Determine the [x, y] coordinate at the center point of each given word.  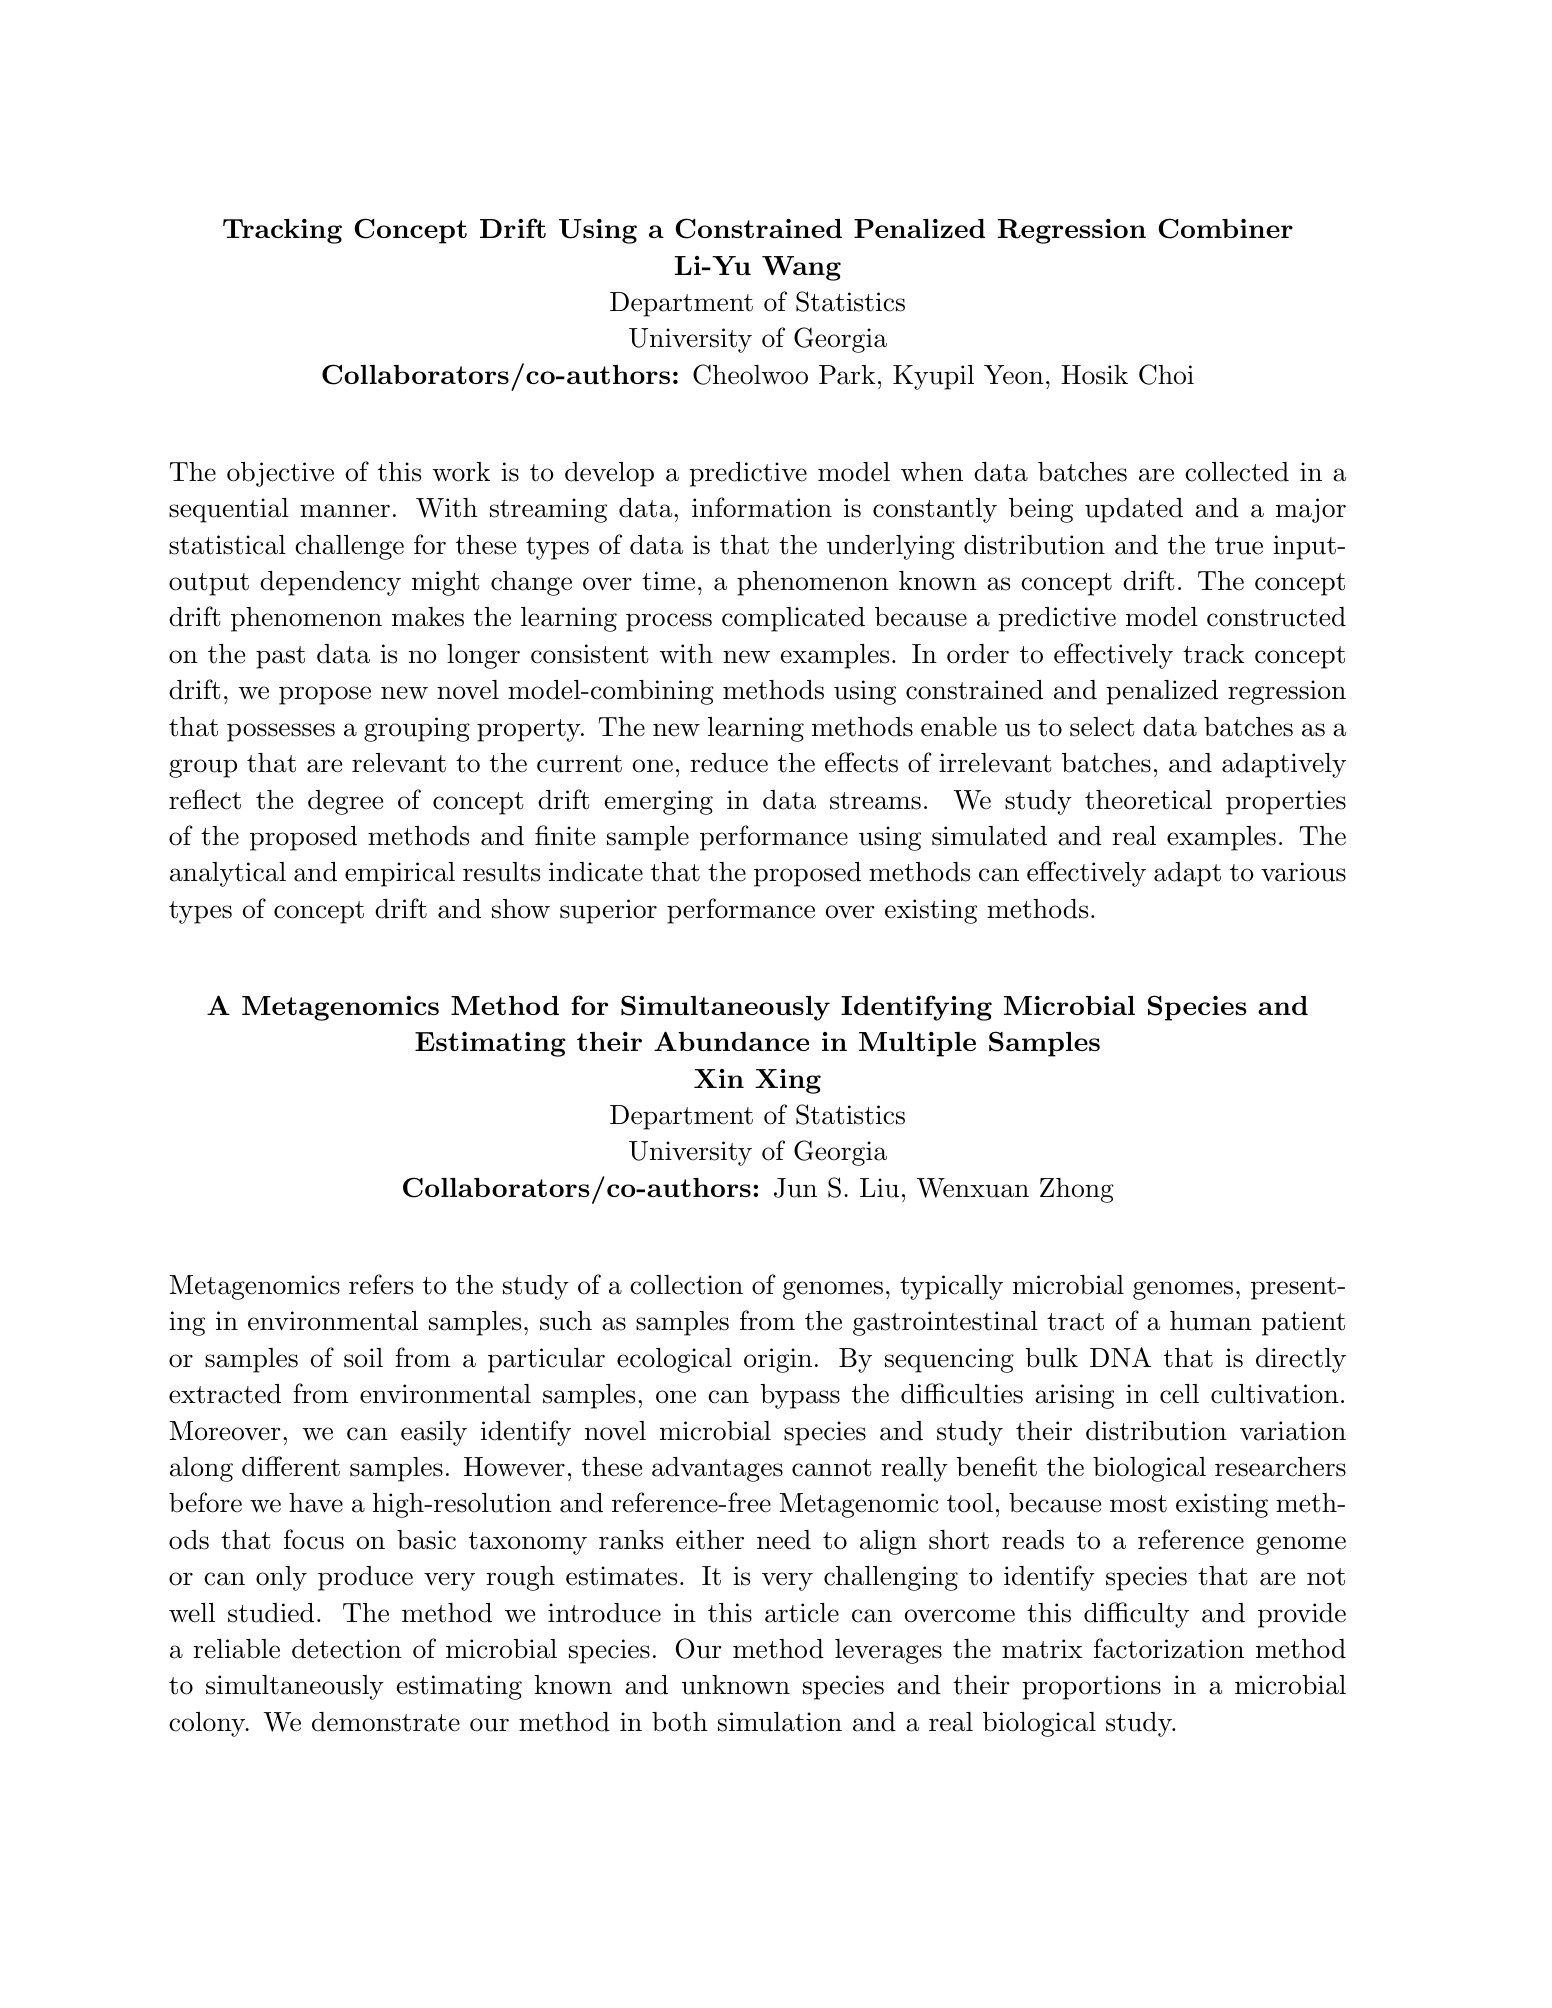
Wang [801, 268]
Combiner [1225, 228]
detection [347, 1649]
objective [280, 474]
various [1303, 872]
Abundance [731, 1041]
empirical [400, 874]
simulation [780, 1722]
